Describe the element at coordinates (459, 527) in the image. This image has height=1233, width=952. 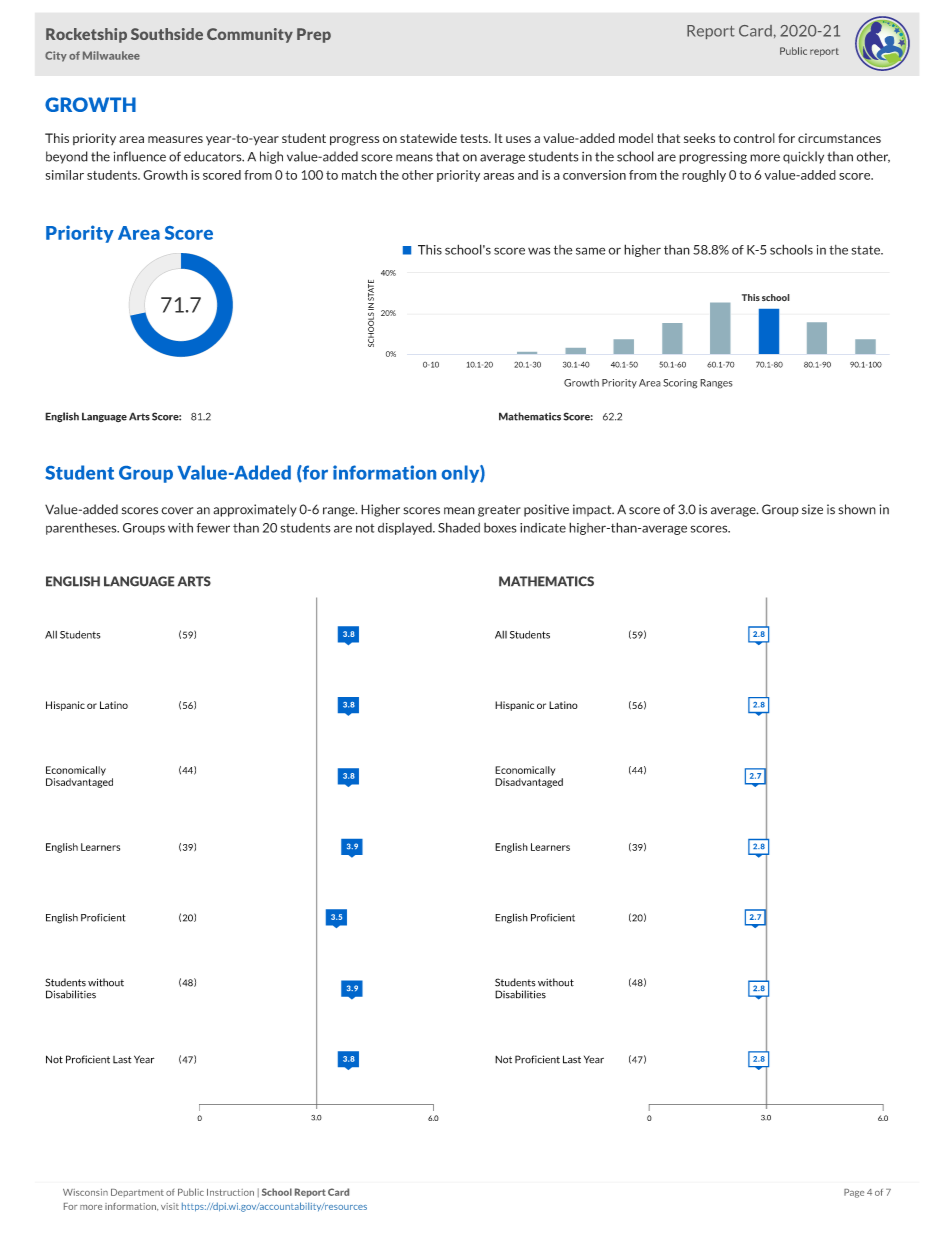
I see `Shaded` at that location.
